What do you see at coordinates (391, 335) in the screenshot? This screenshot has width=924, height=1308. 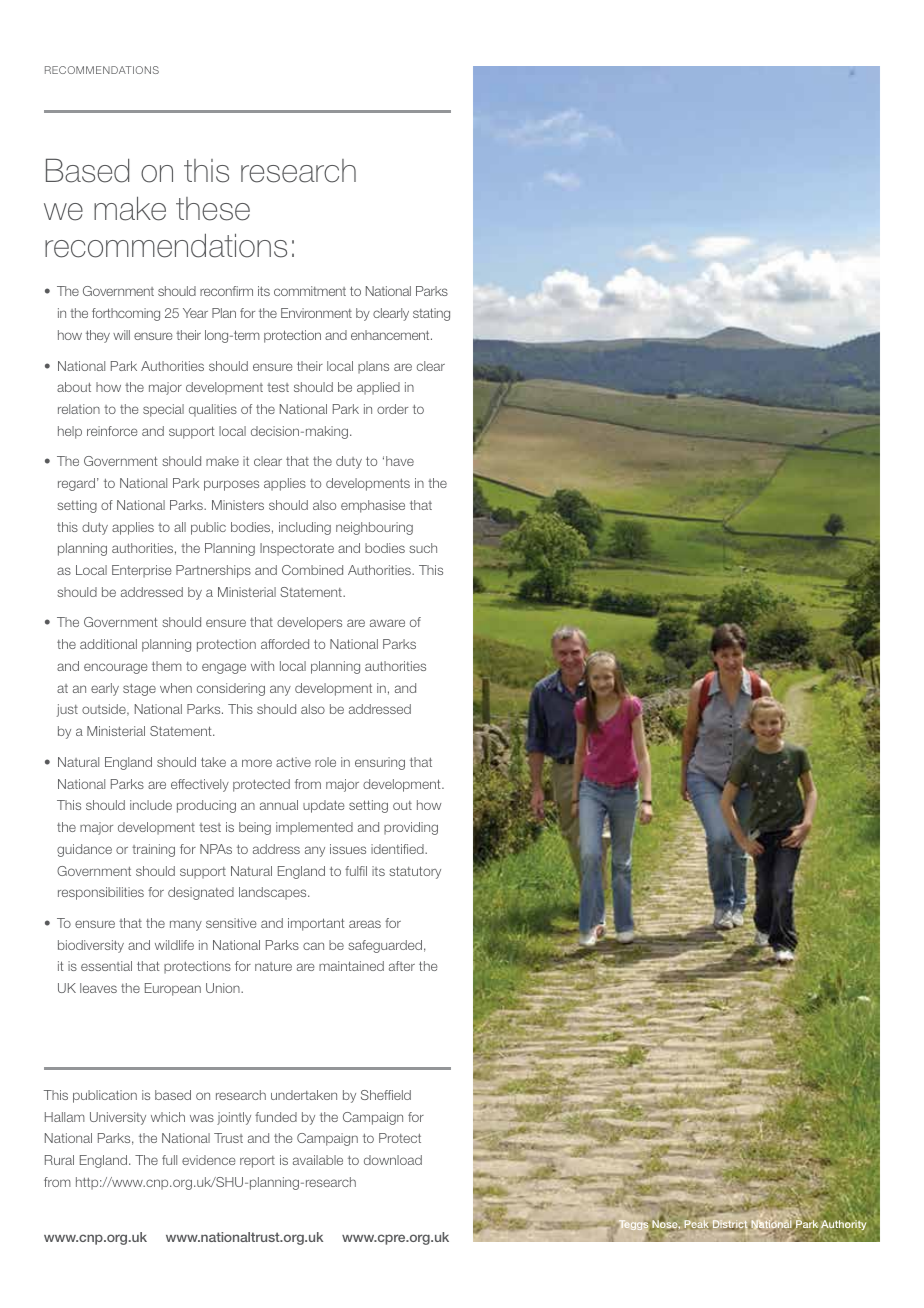 I see `enhancement` at bounding box center [391, 335].
